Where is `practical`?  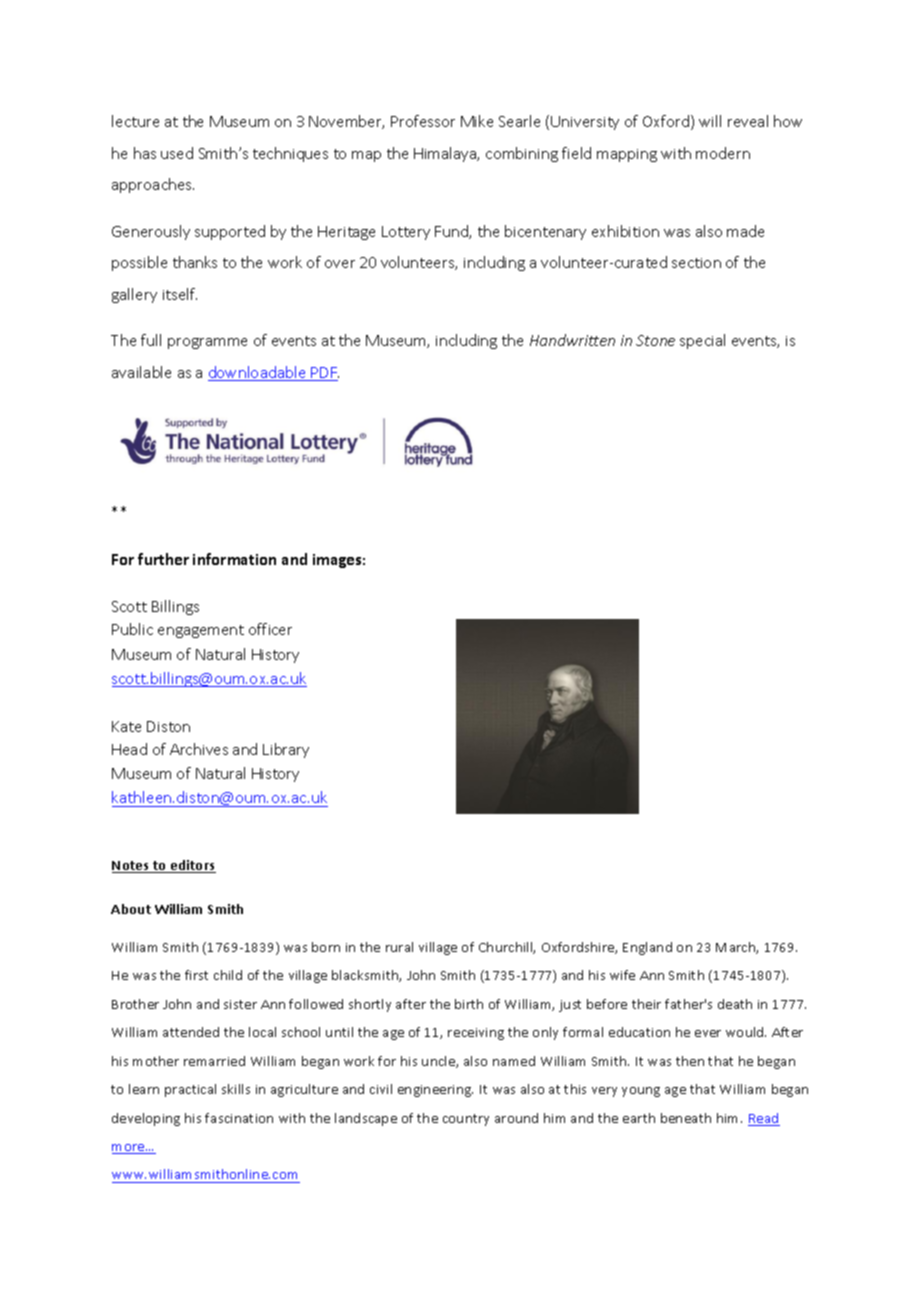
practical is located at coordinates (190, 1090).
